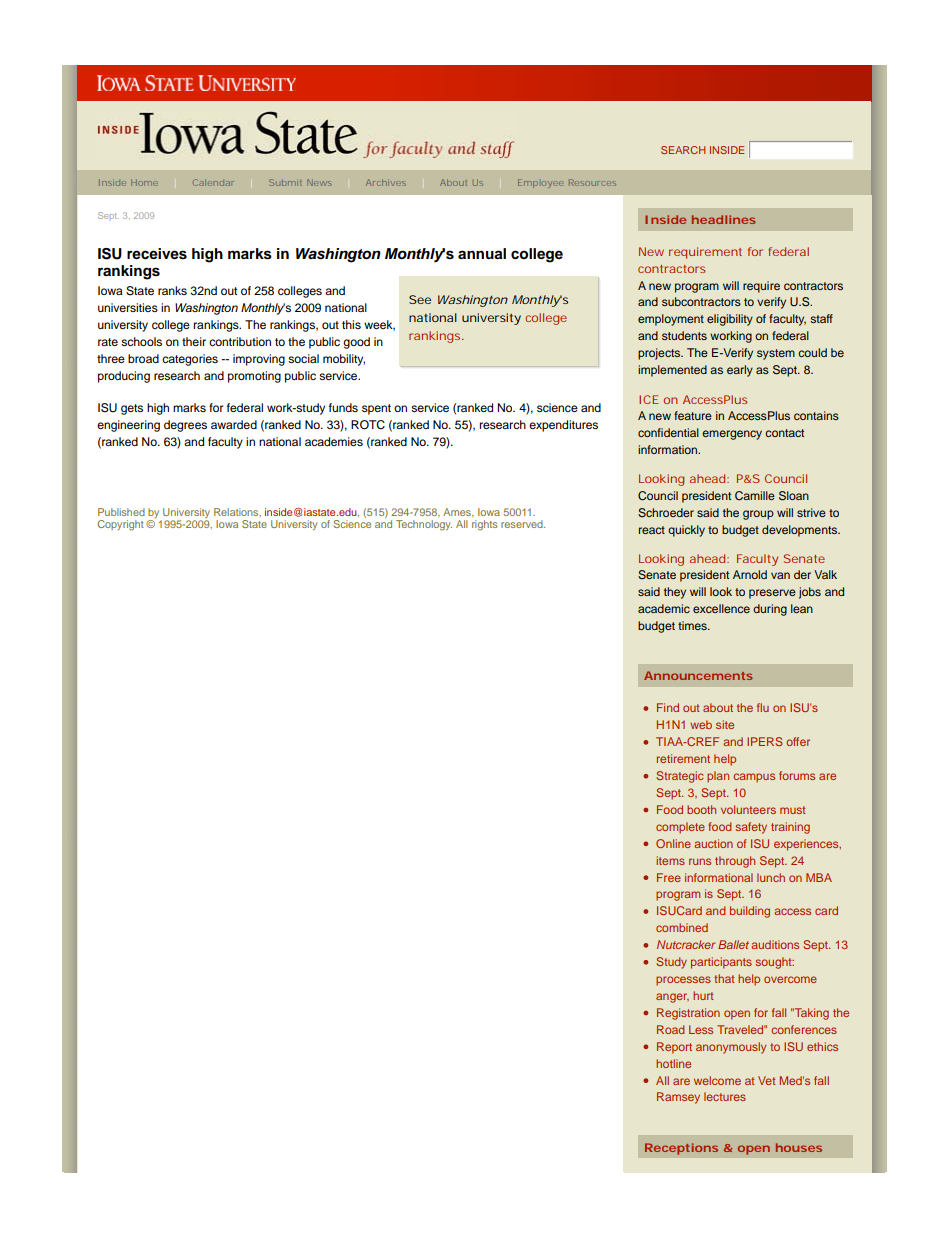  I want to click on Home, so click(144, 182).
